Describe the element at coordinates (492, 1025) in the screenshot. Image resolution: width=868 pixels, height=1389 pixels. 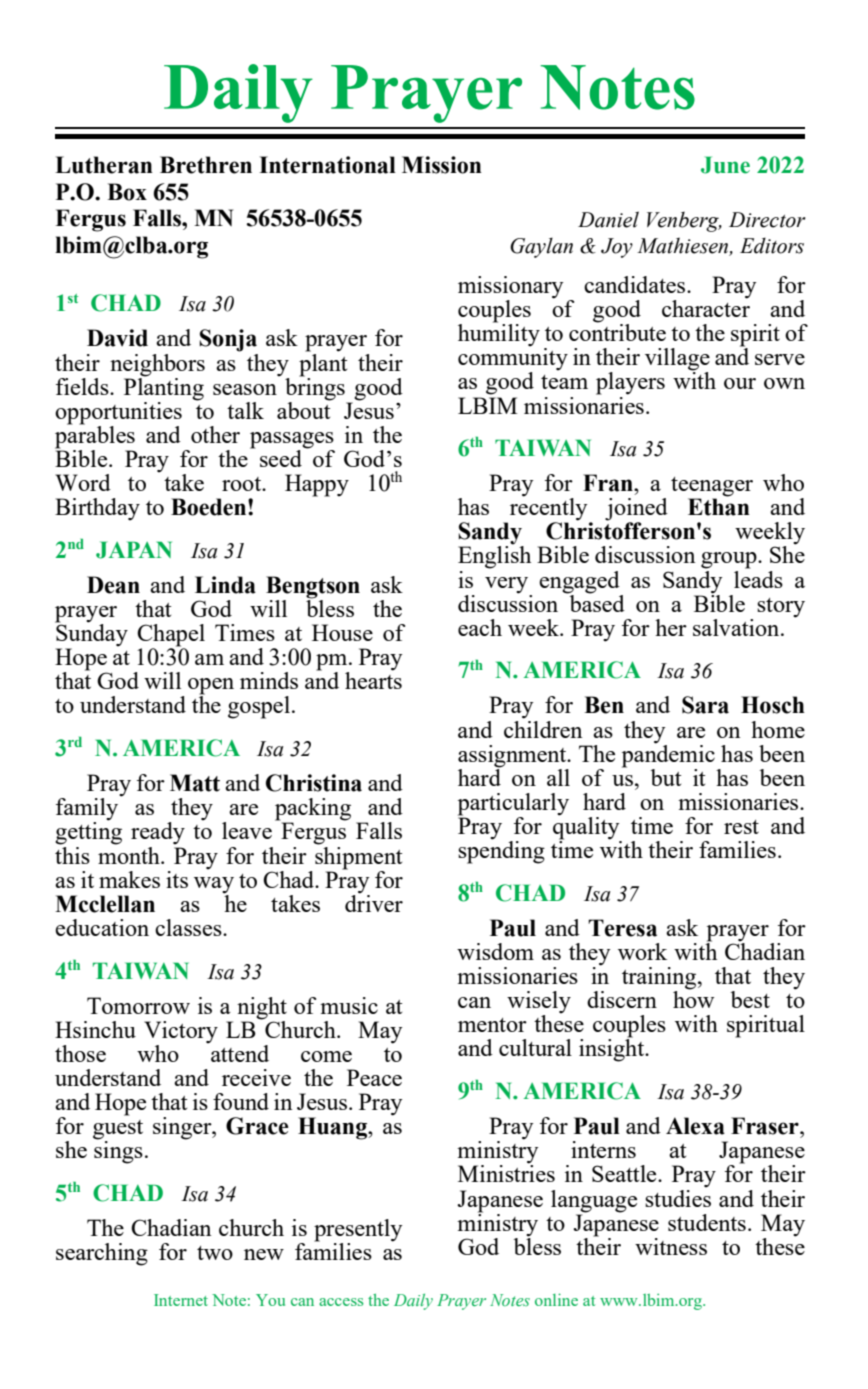
I see `mentor` at that location.
